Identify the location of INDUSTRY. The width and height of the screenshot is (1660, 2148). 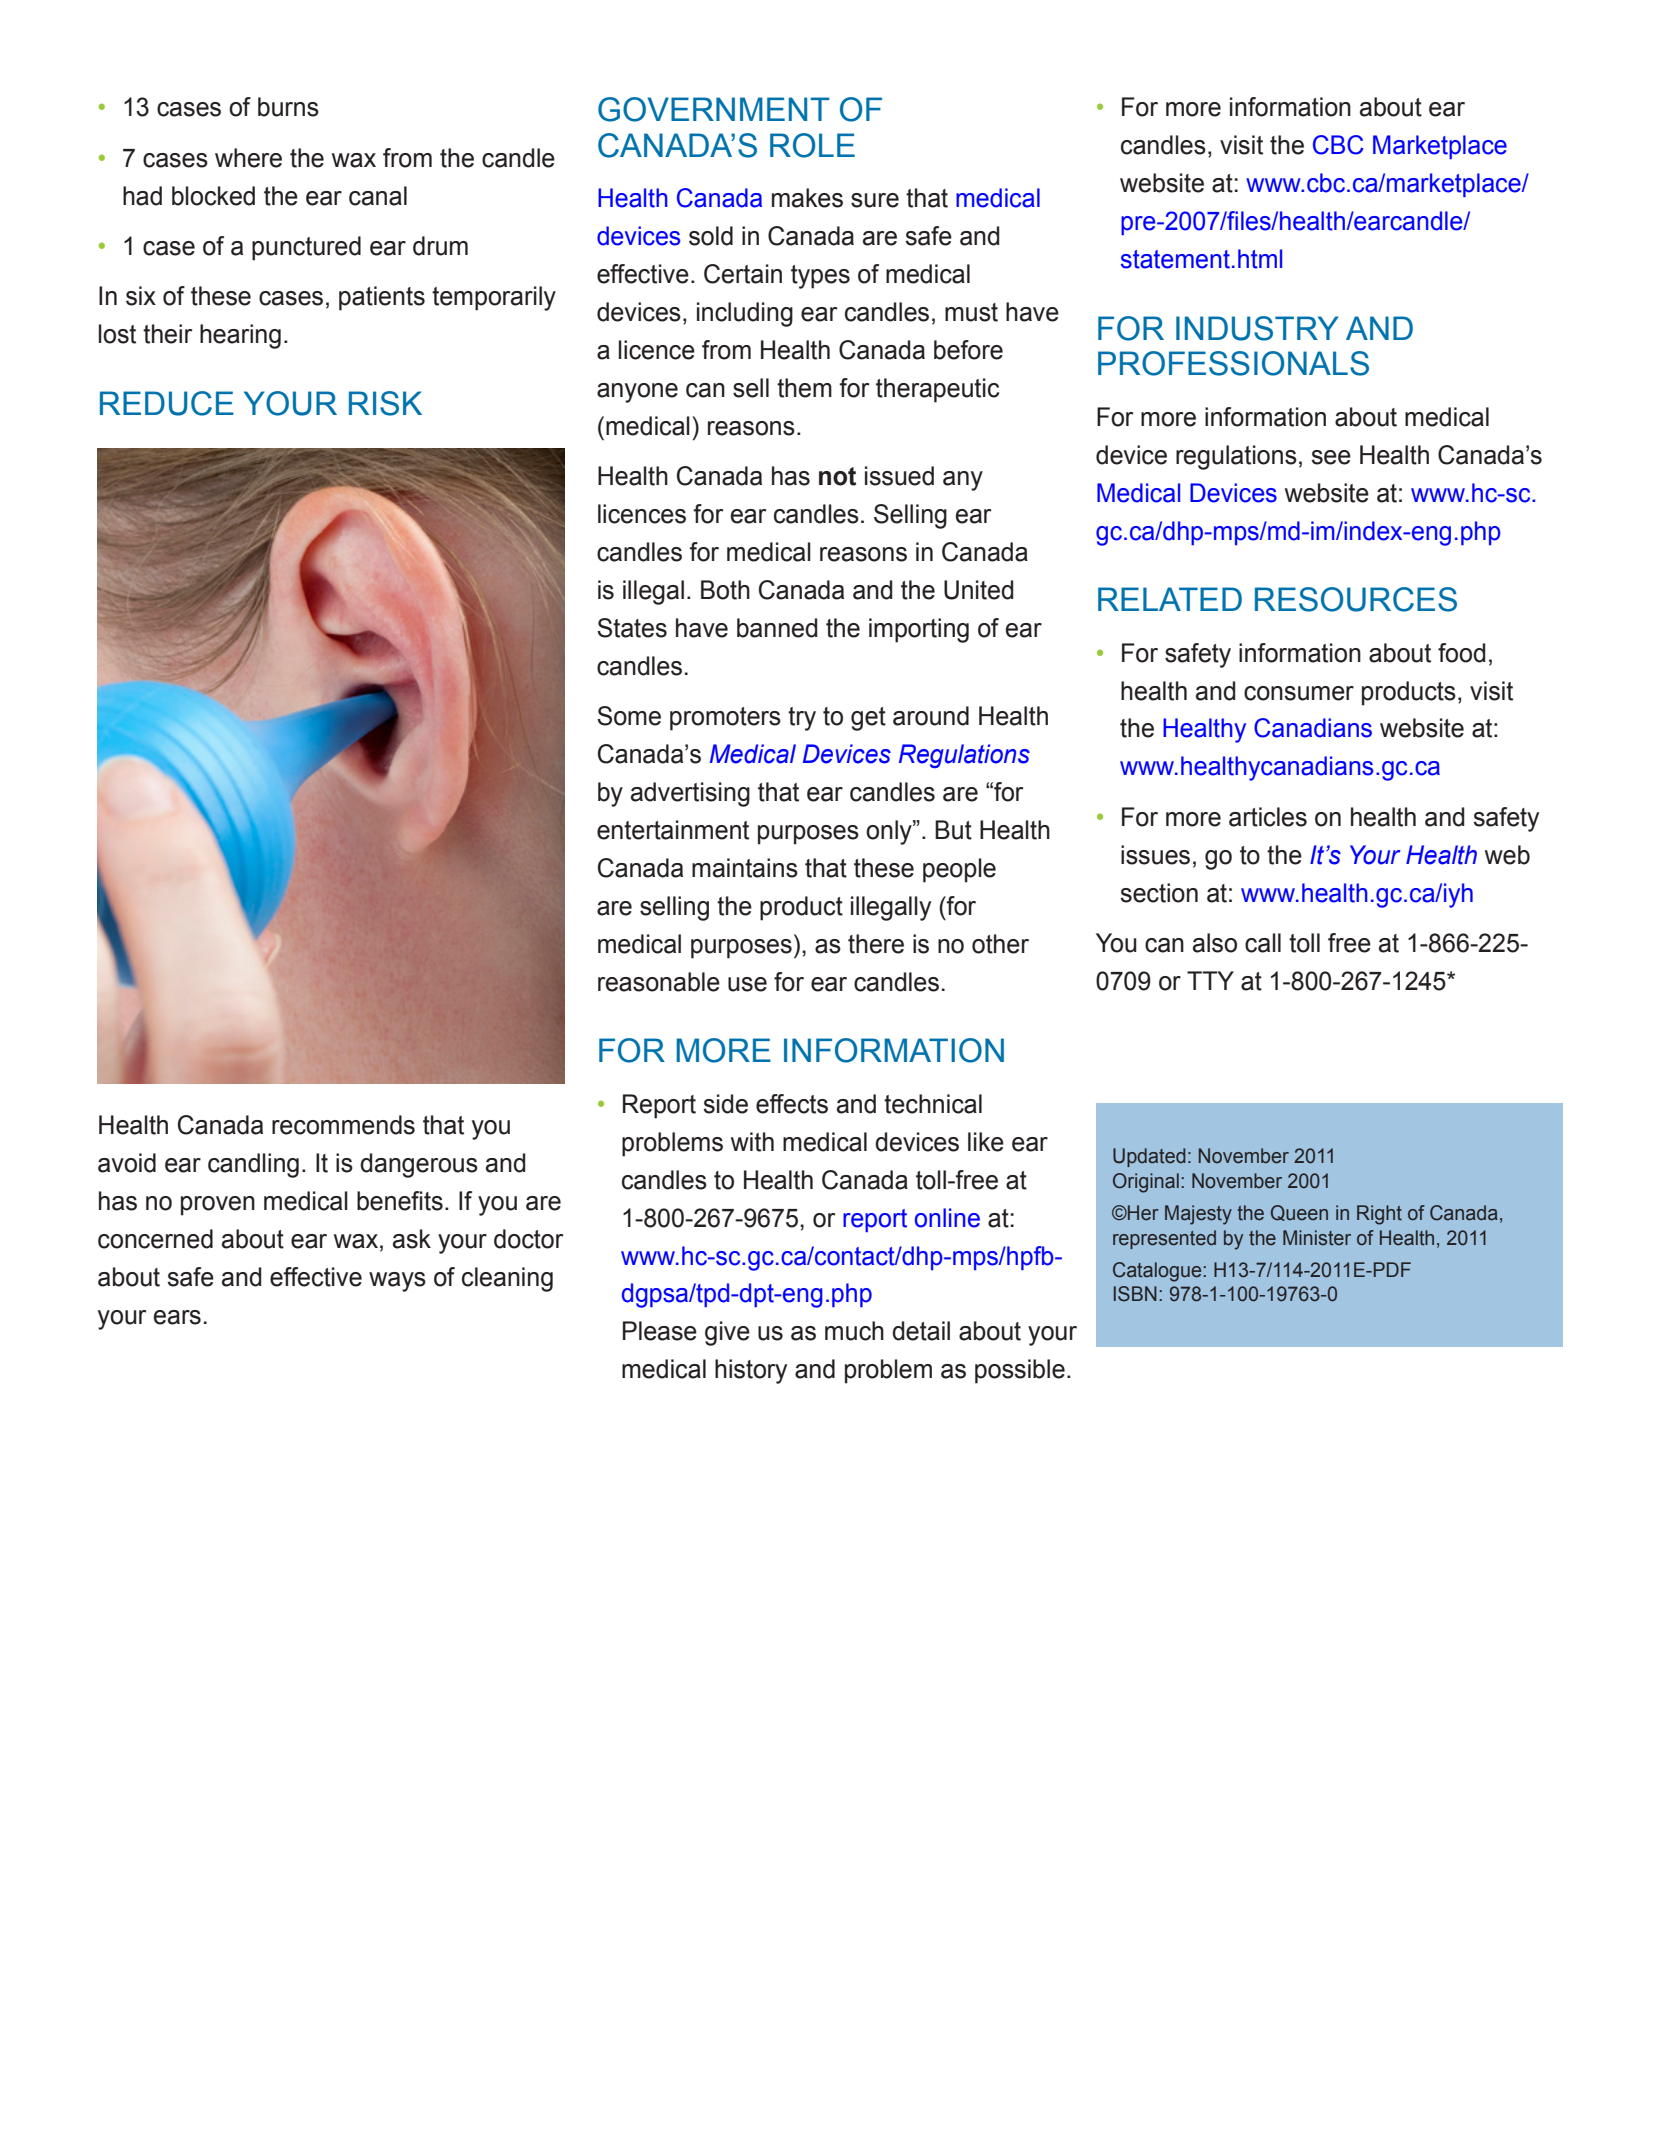
(1257, 328).
